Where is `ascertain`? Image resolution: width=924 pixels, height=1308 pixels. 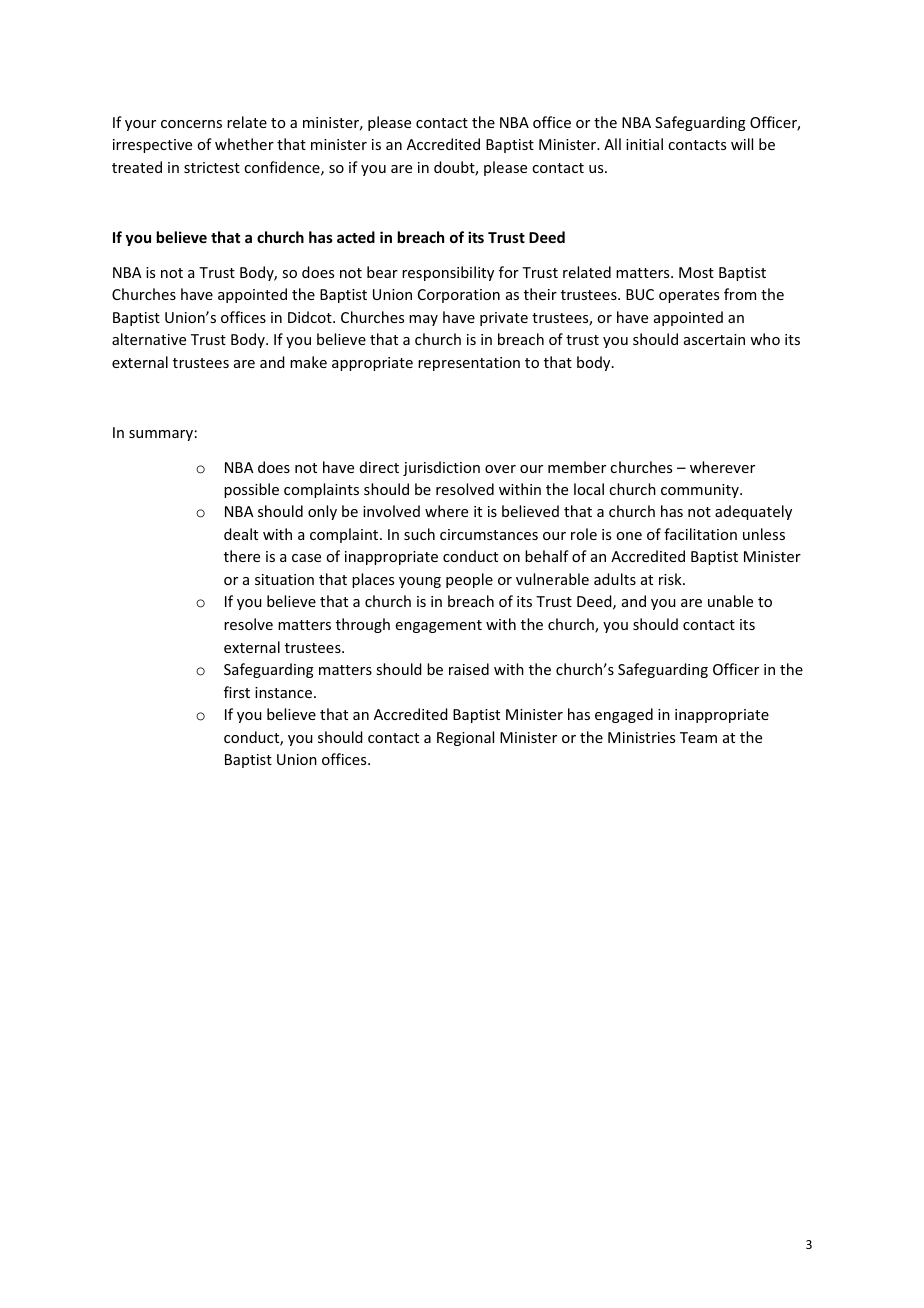 ascertain is located at coordinates (714, 339).
